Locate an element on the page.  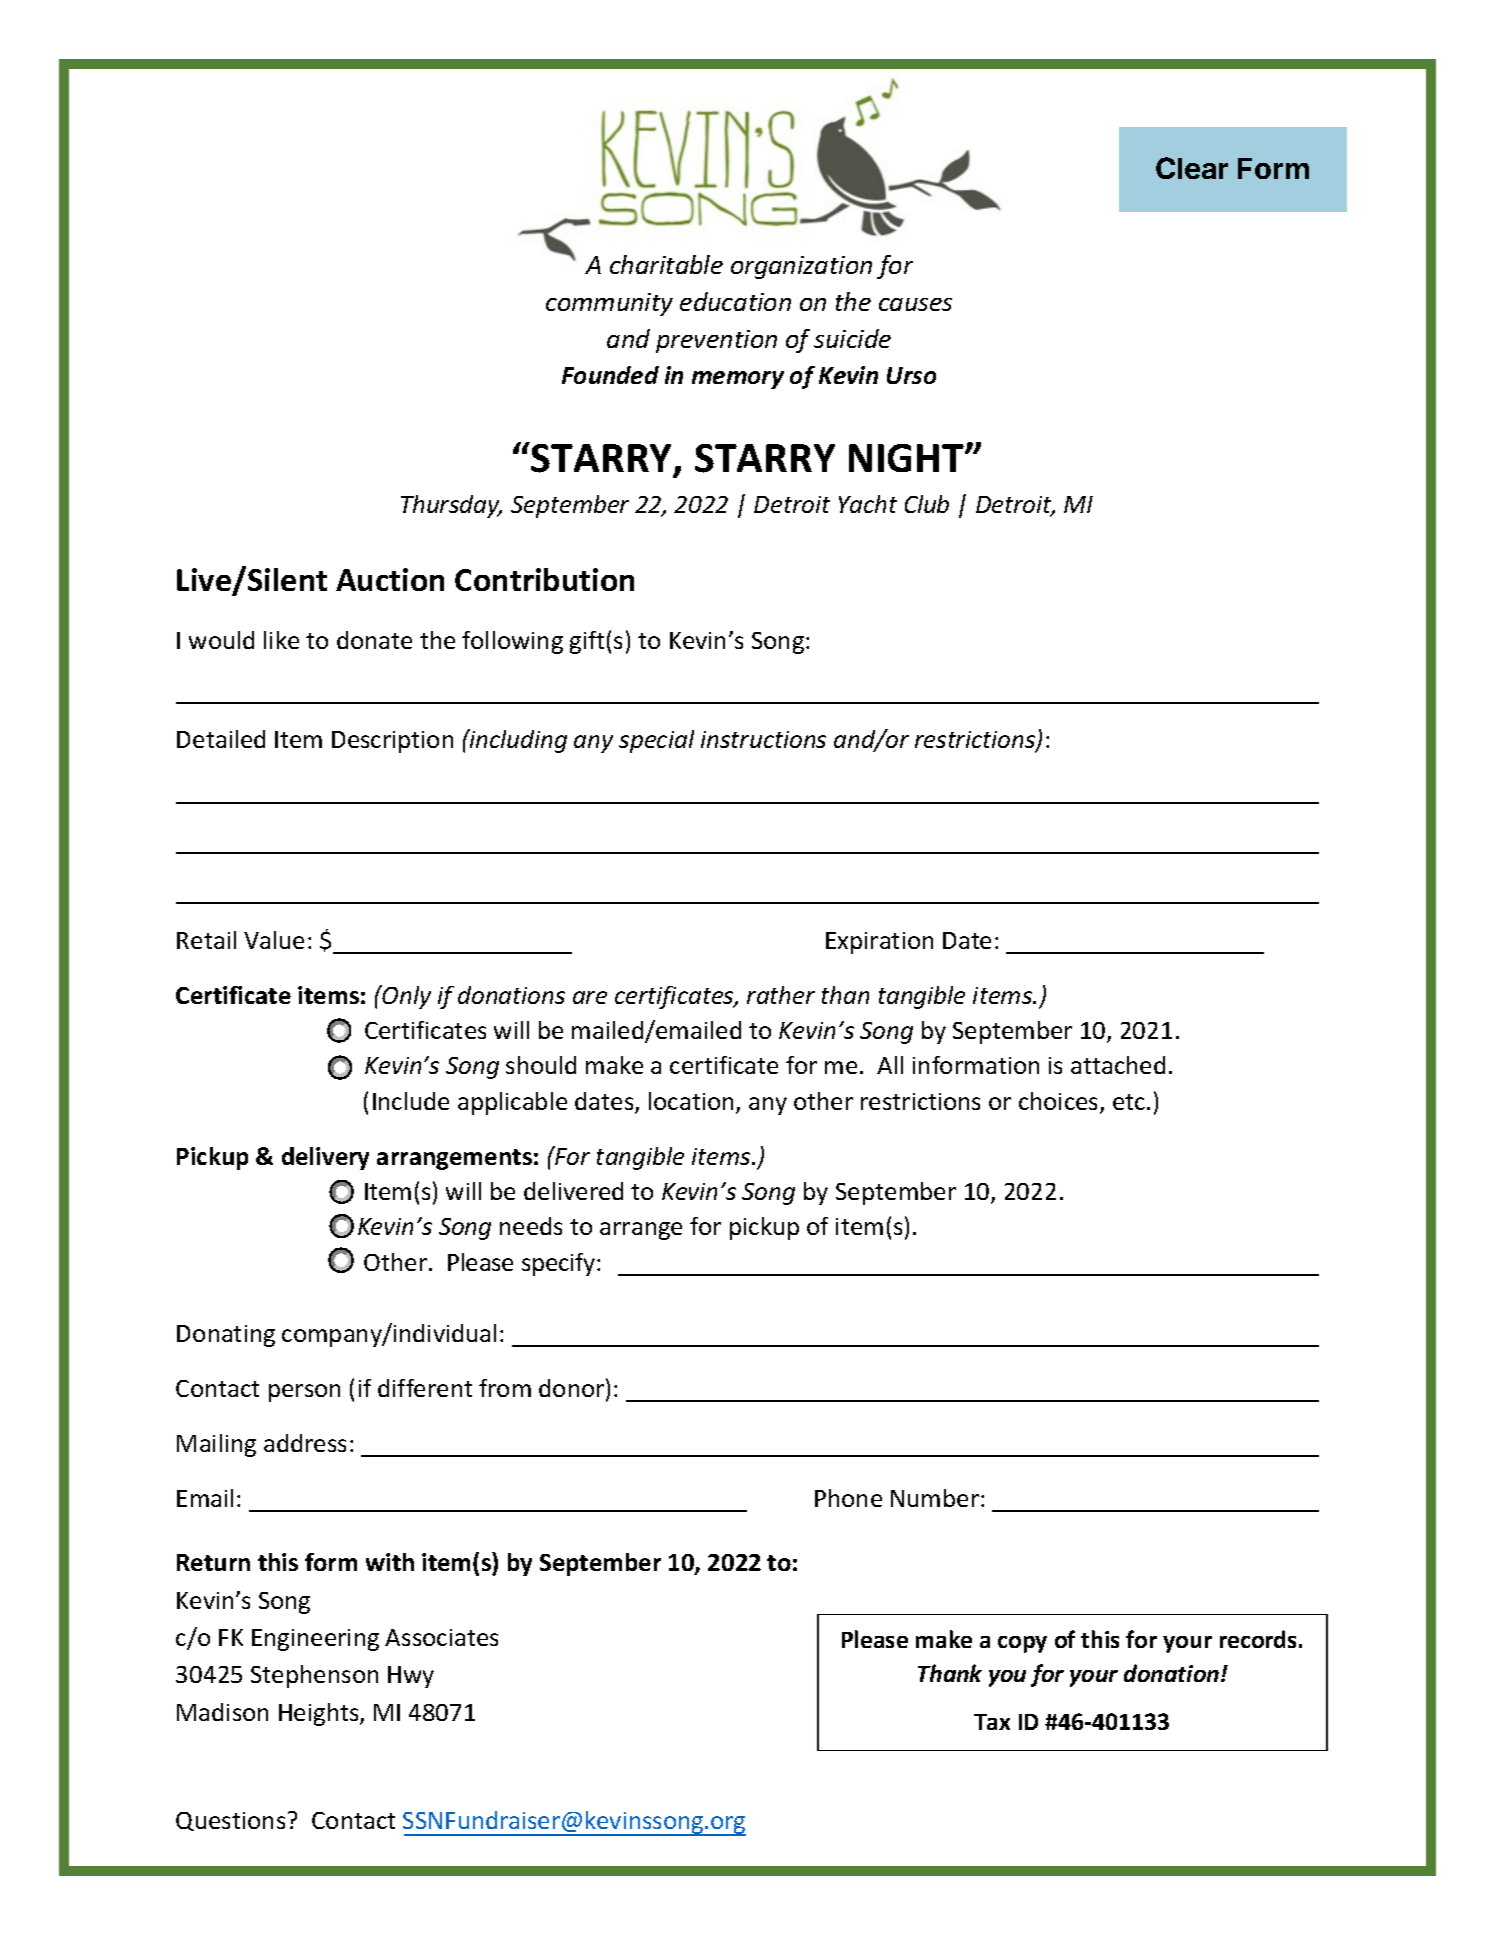
Only is located at coordinates (406, 997).
